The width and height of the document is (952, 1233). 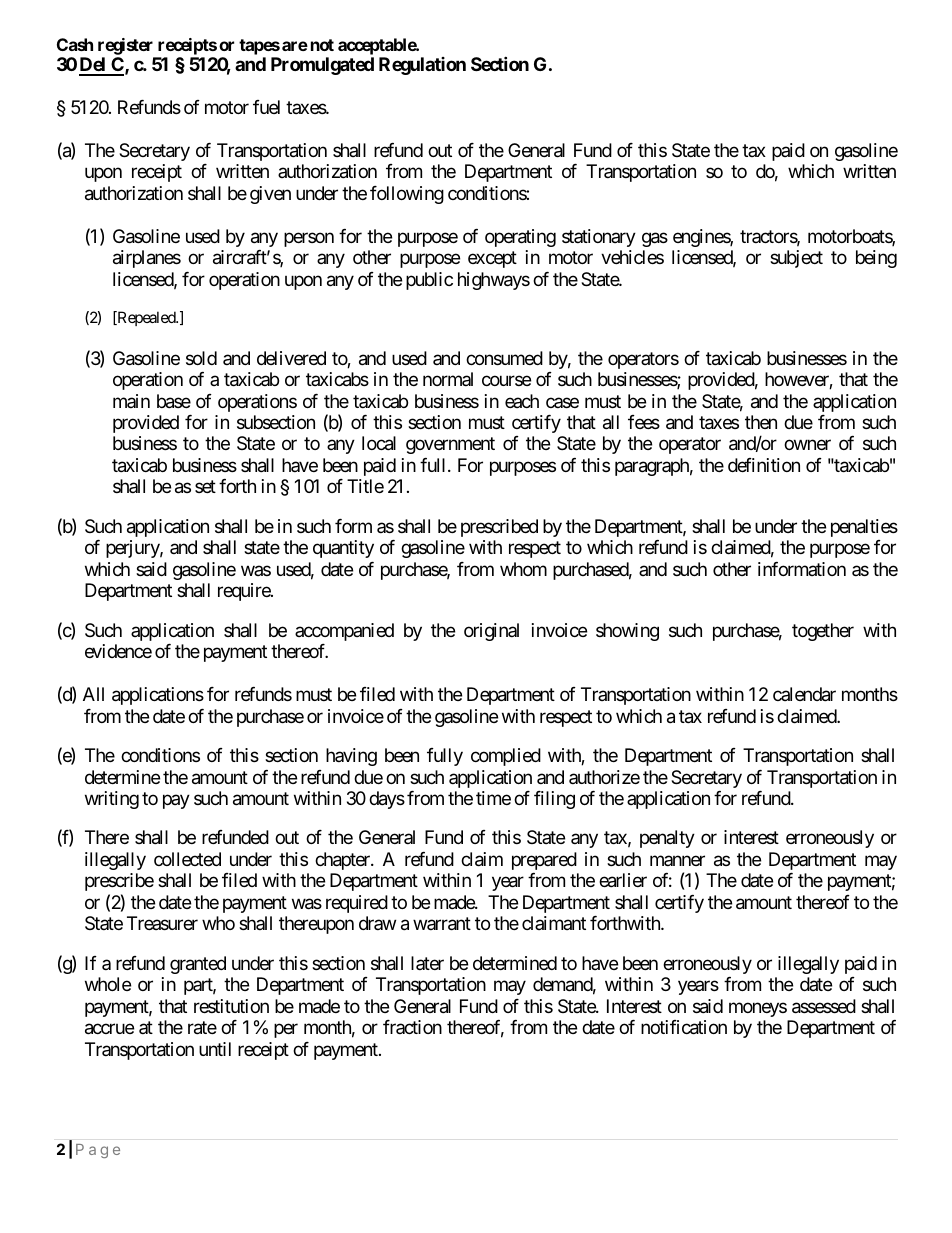 What do you see at coordinates (491, 632) in the document?
I see `original` at bounding box center [491, 632].
